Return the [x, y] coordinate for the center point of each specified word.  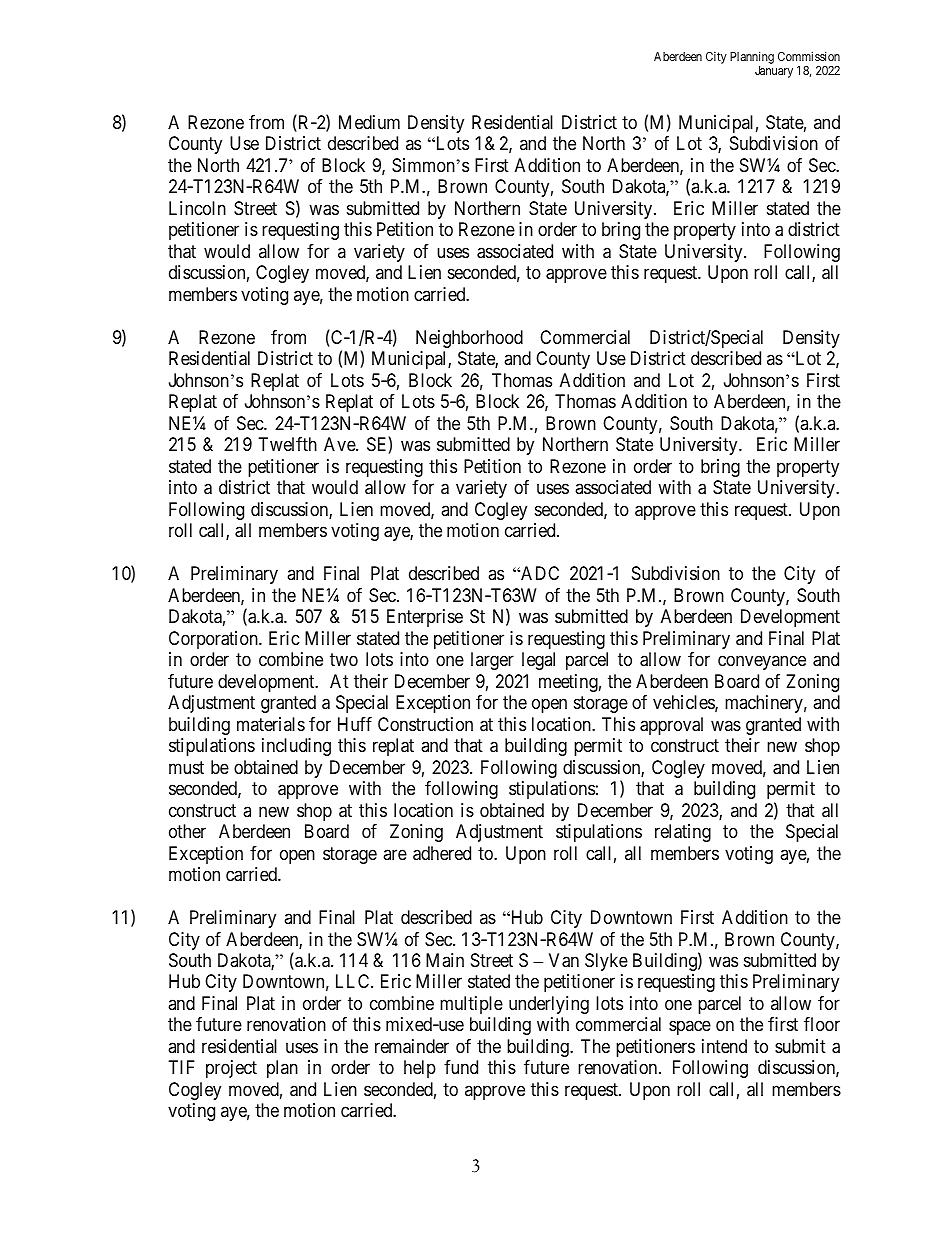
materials [271, 724]
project [231, 1069]
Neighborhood [469, 339]
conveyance [762, 663]
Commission [809, 56]
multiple [471, 1005]
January [774, 72]
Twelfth [288, 444]
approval [671, 726]
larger [492, 661]
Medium [369, 122]
